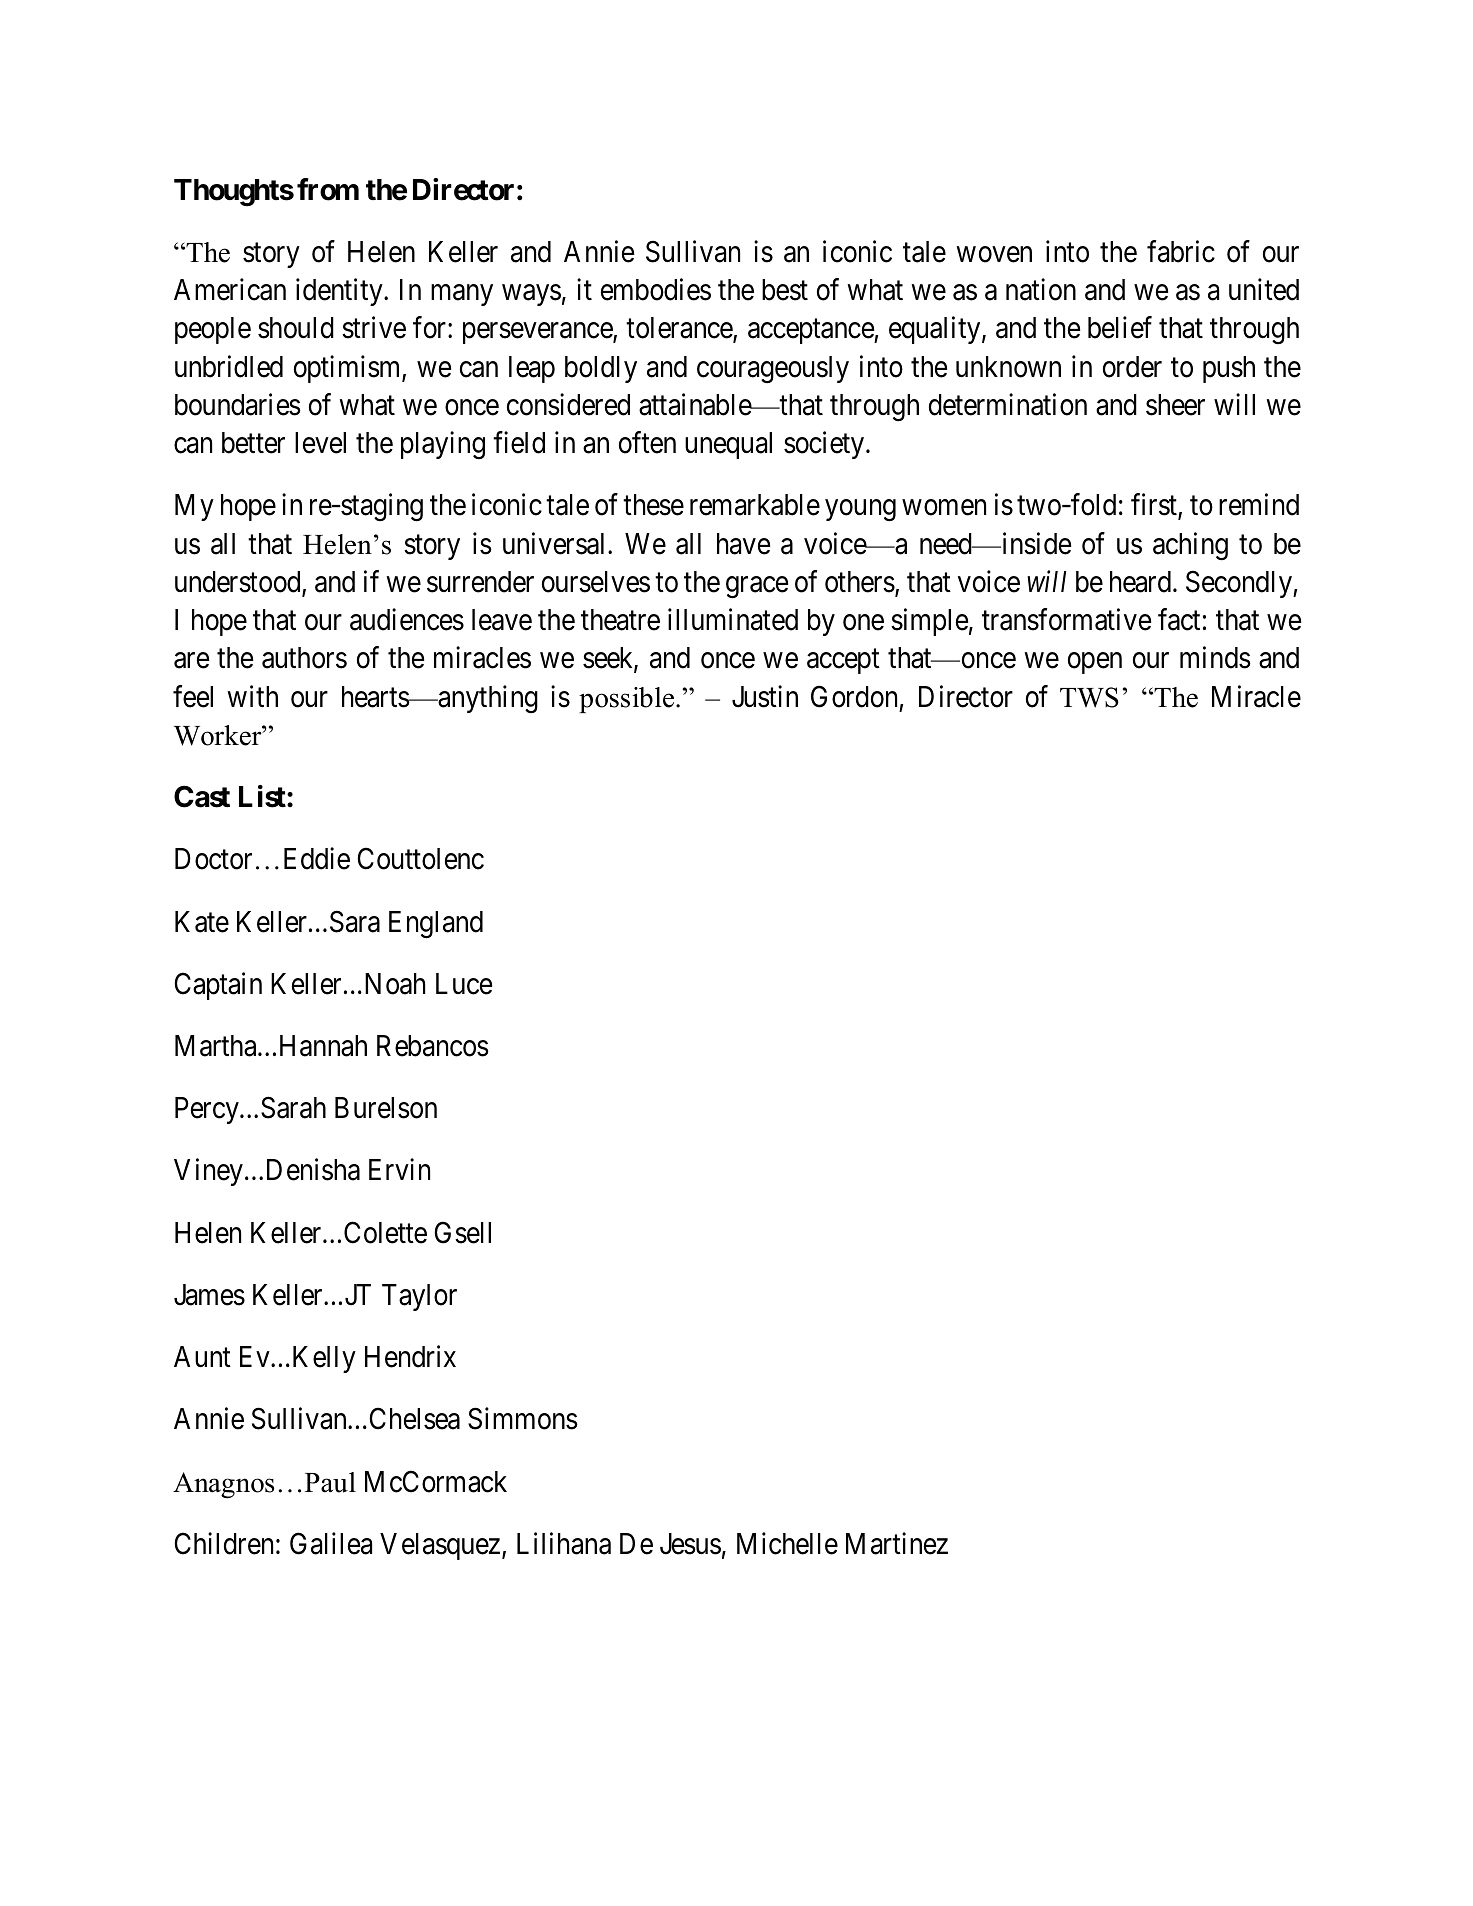 The width and height of the screenshot is (1473, 1906). Describe the element at coordinates (223, 1543) in the screenshot. I see `Children` at that location.
